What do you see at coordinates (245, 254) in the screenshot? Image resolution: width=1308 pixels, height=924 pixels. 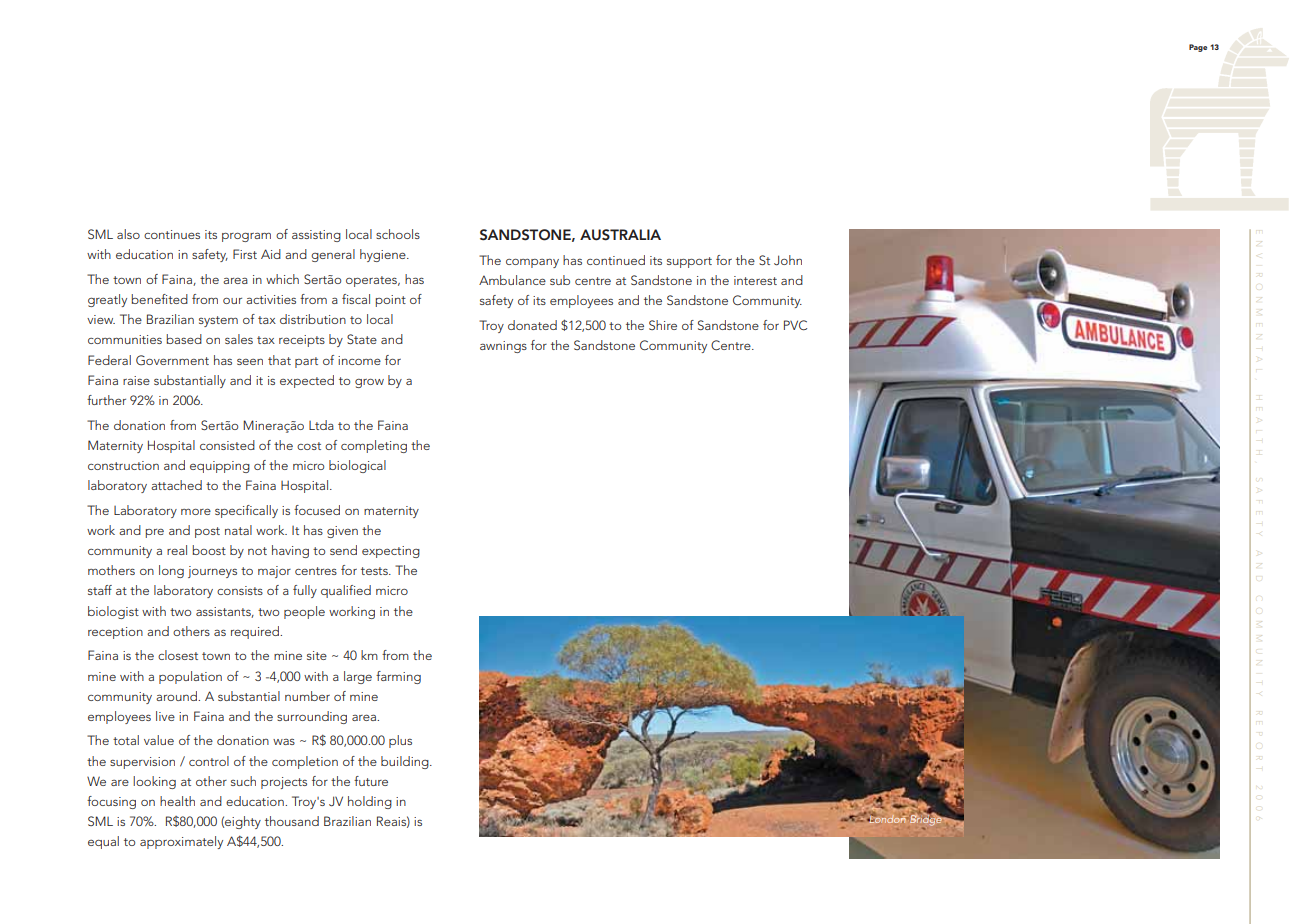 I see `First` at bounding box center [245, 254].
